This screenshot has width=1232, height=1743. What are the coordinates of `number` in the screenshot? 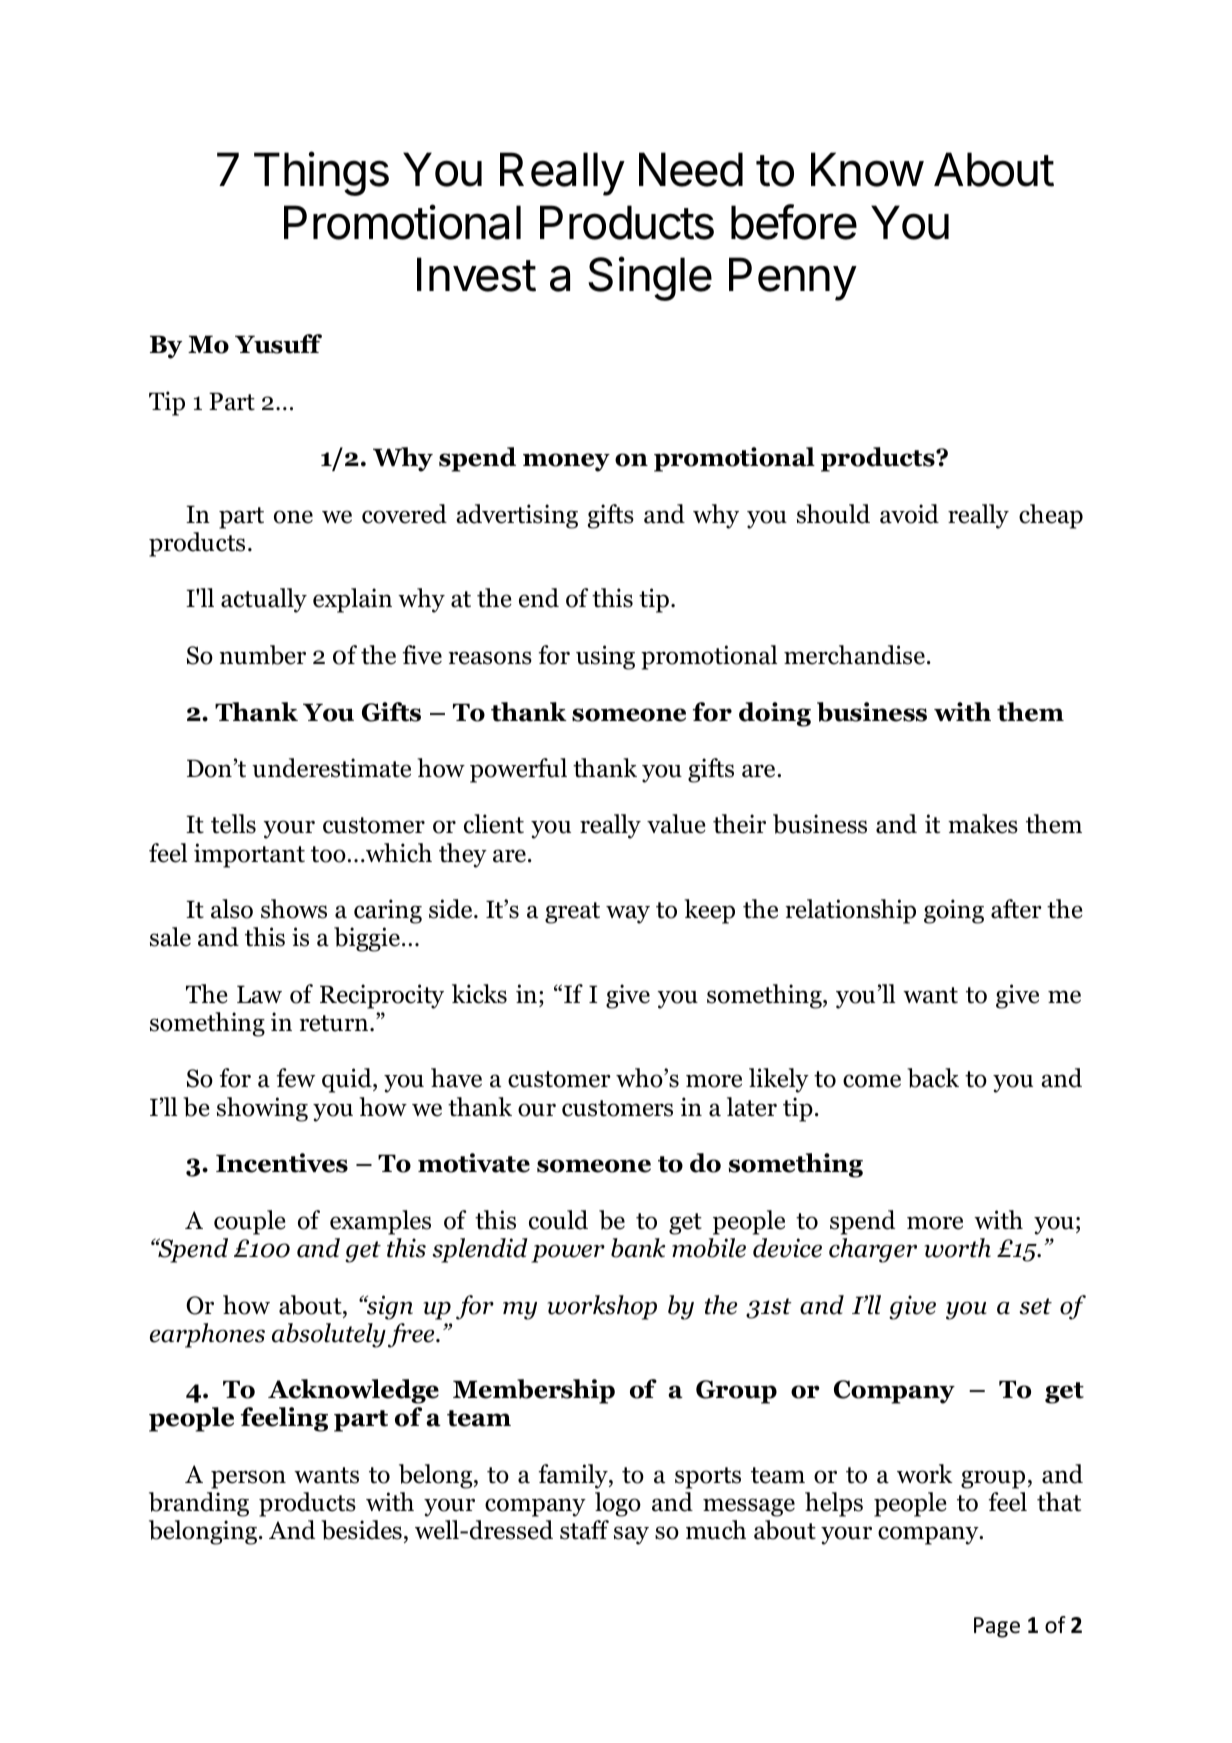 It's located at (262, 655).
